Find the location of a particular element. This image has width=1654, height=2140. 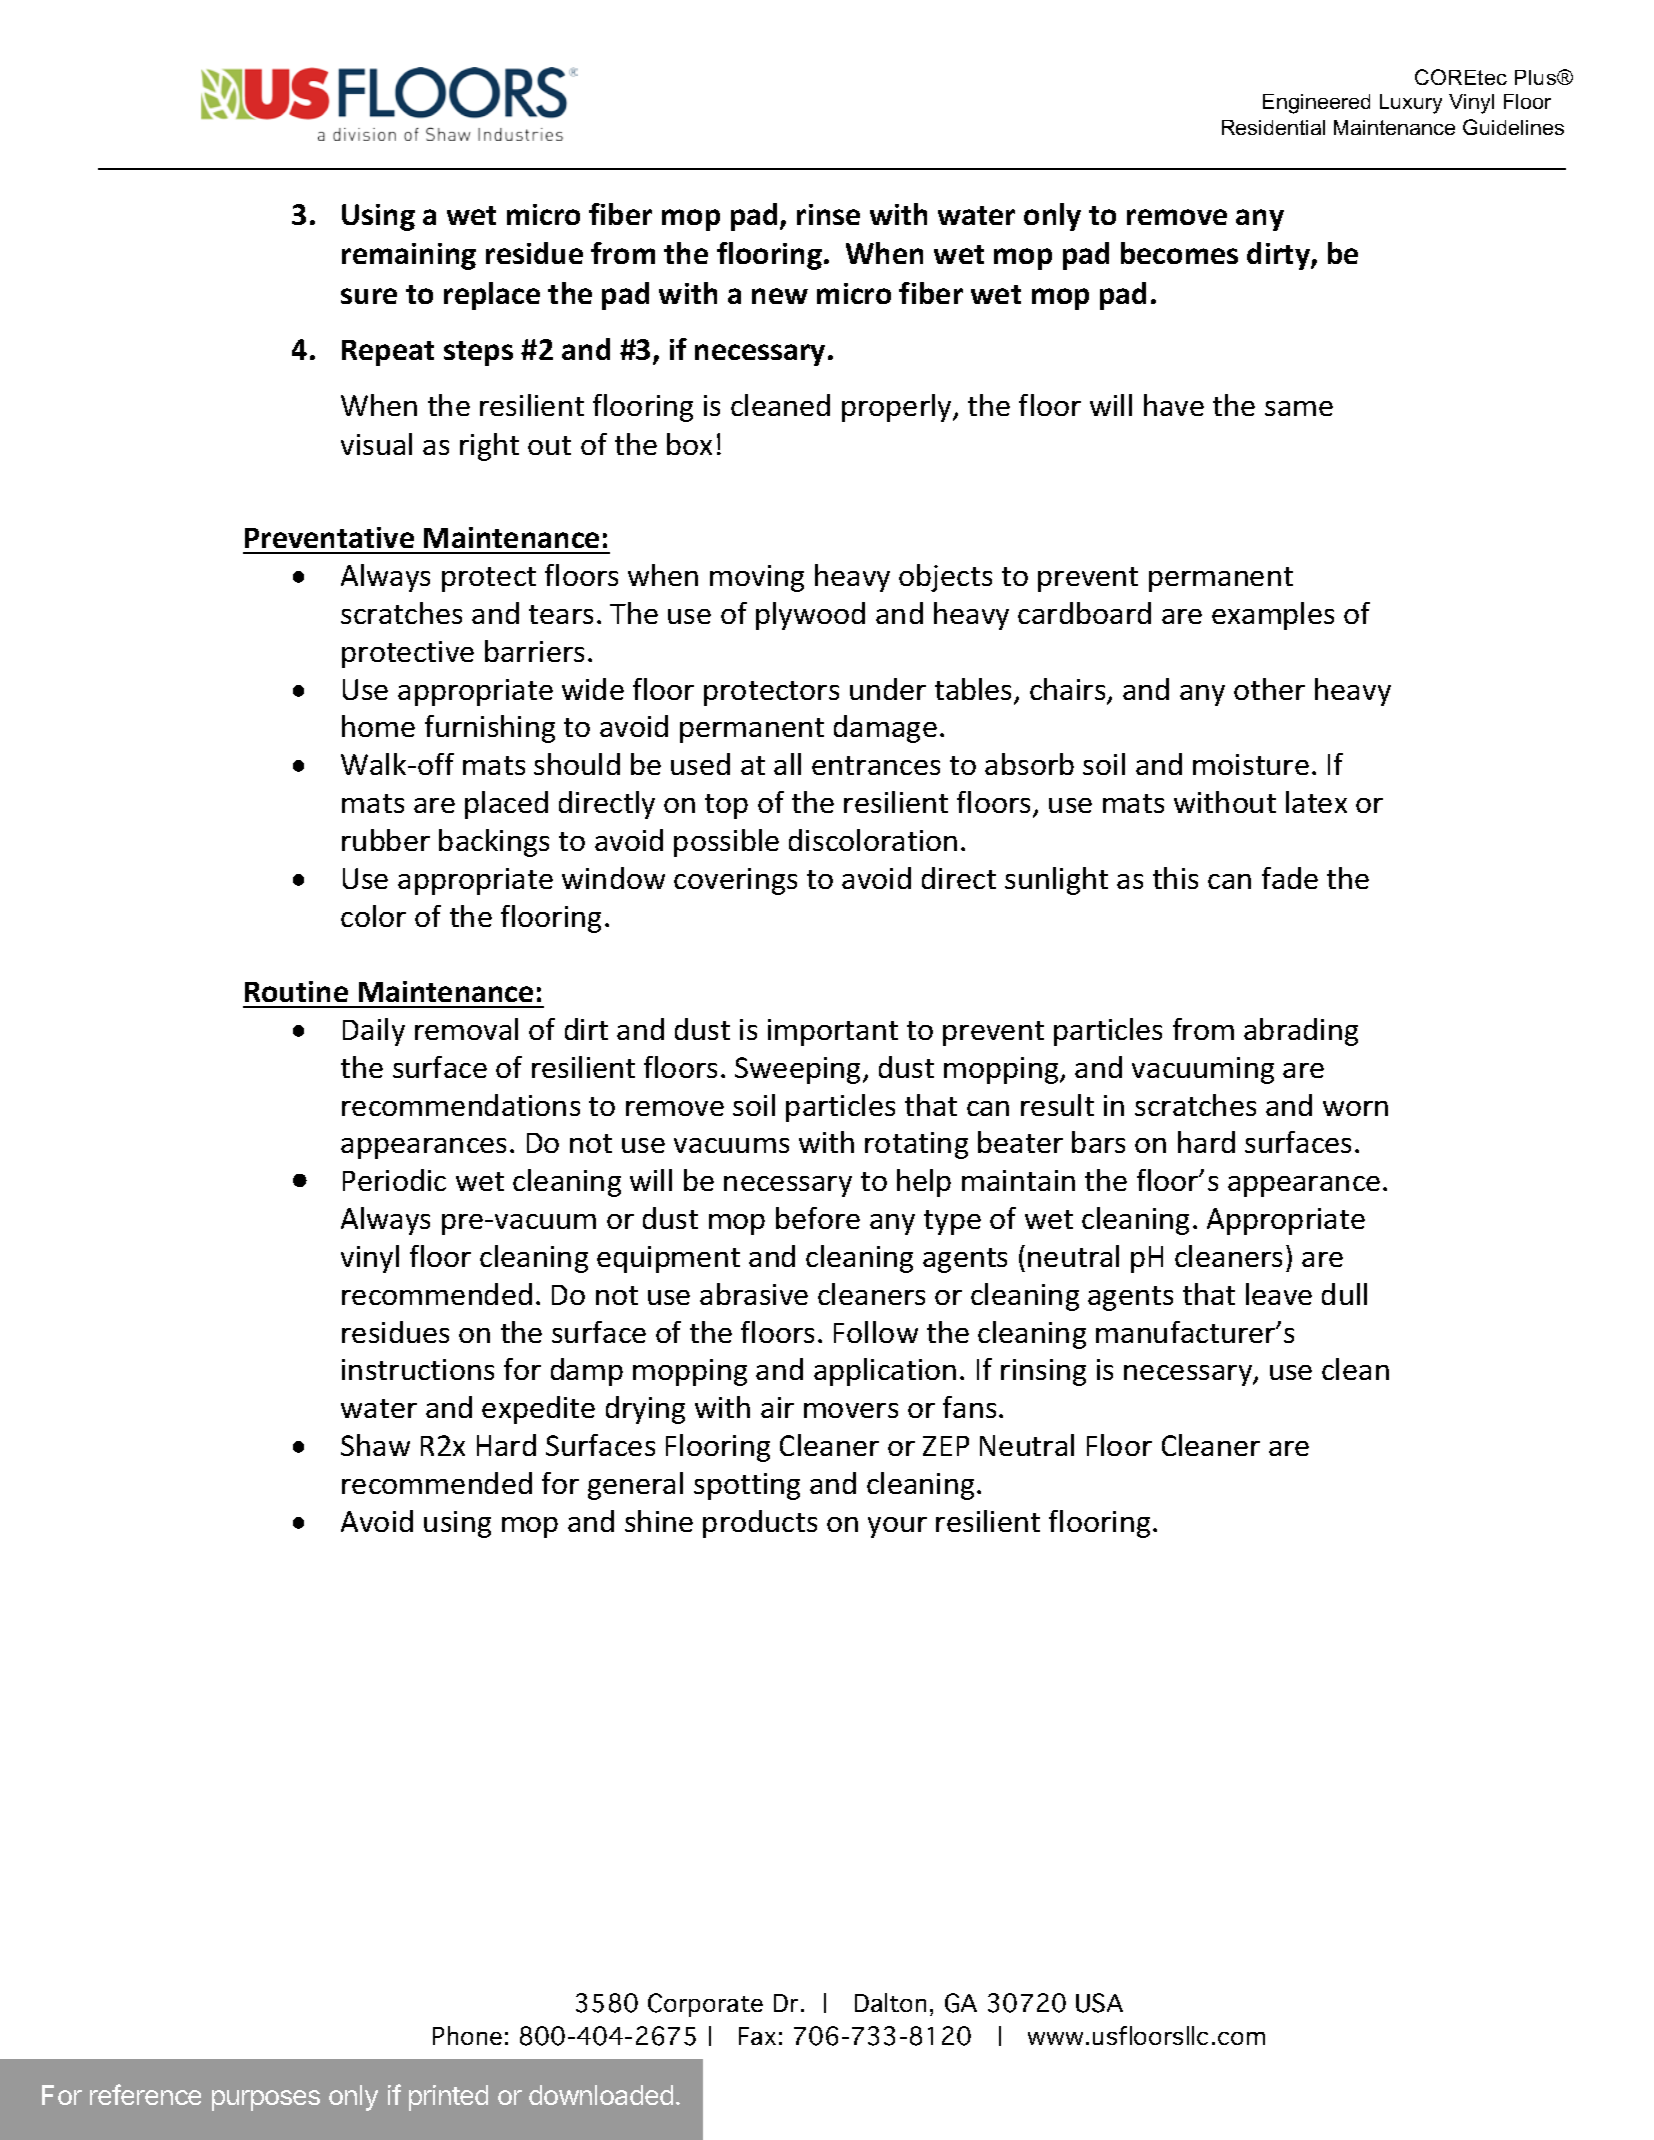

Fax is located at coordinates (757, 2036).
